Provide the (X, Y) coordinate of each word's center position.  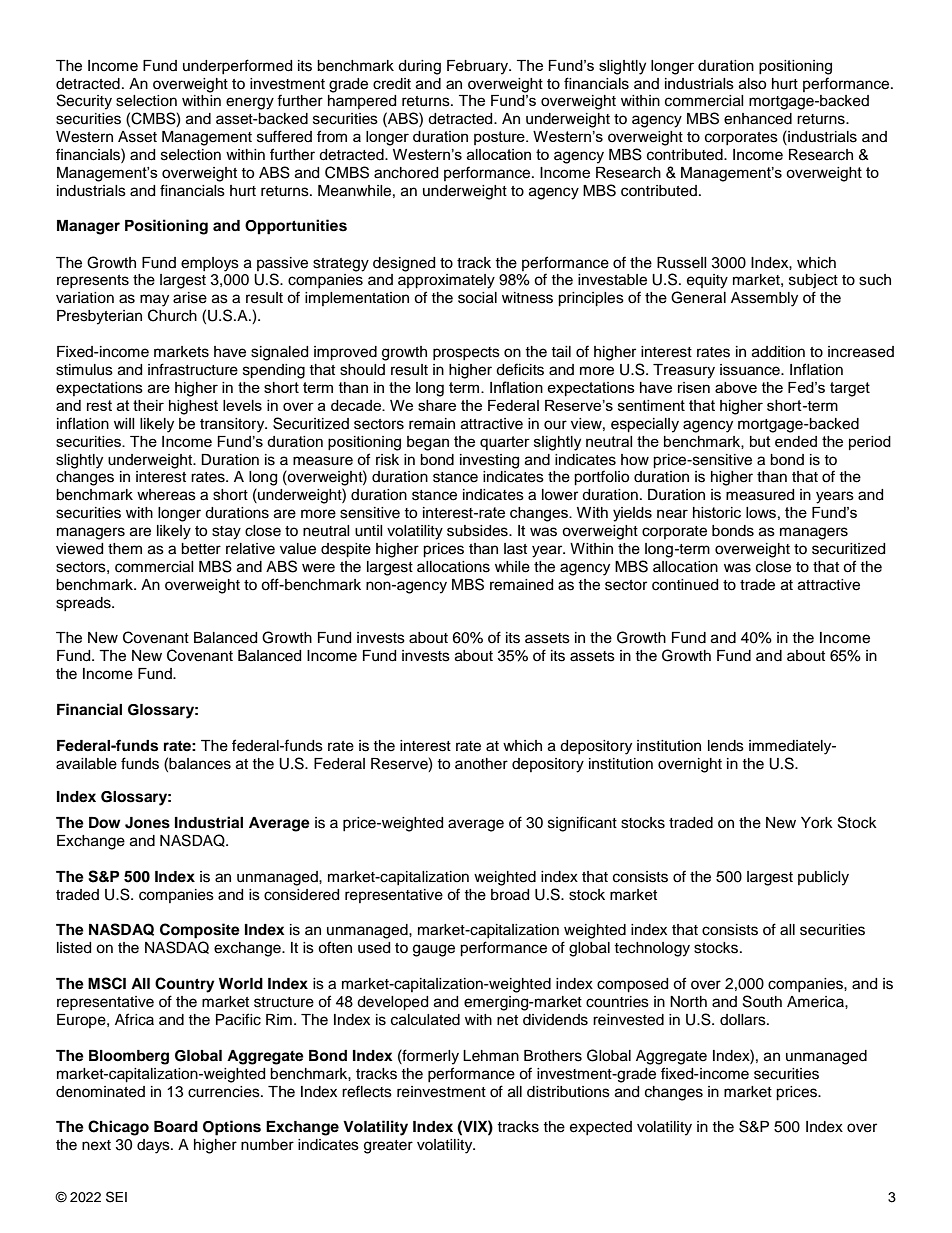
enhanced (758, 119)
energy (250, 103)
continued (685, 585)
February (479, 67)
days (154, 1146)
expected (601, 1128)
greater (388, 1147)
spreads (84, 604)
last (515, 549)
